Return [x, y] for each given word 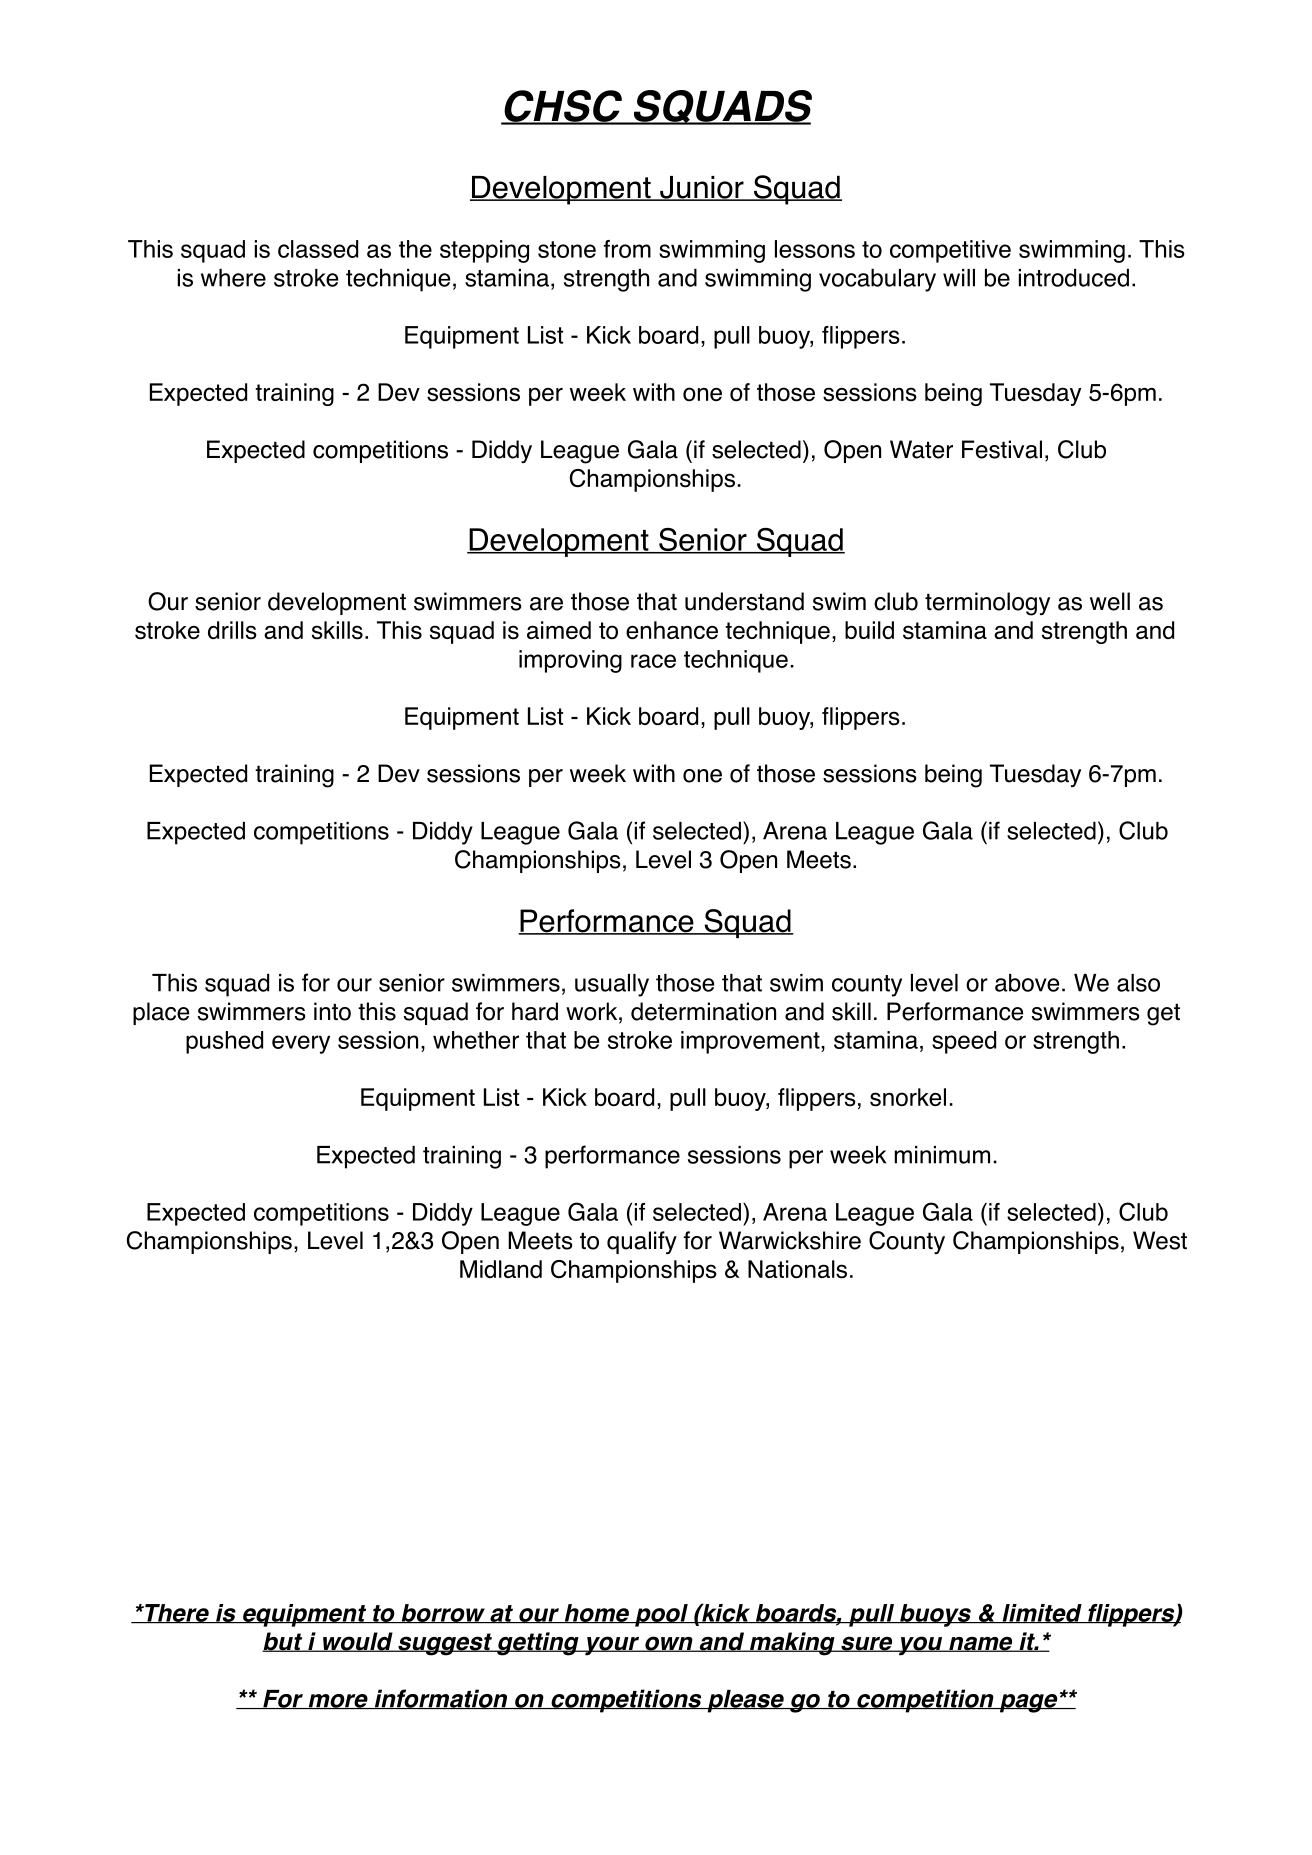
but [283, 1642]
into [332, 1011]
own [668, 1644]
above [1027, 983]
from [627, 249]
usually [612, 985]
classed [318, 249]
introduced [1074, 278]
